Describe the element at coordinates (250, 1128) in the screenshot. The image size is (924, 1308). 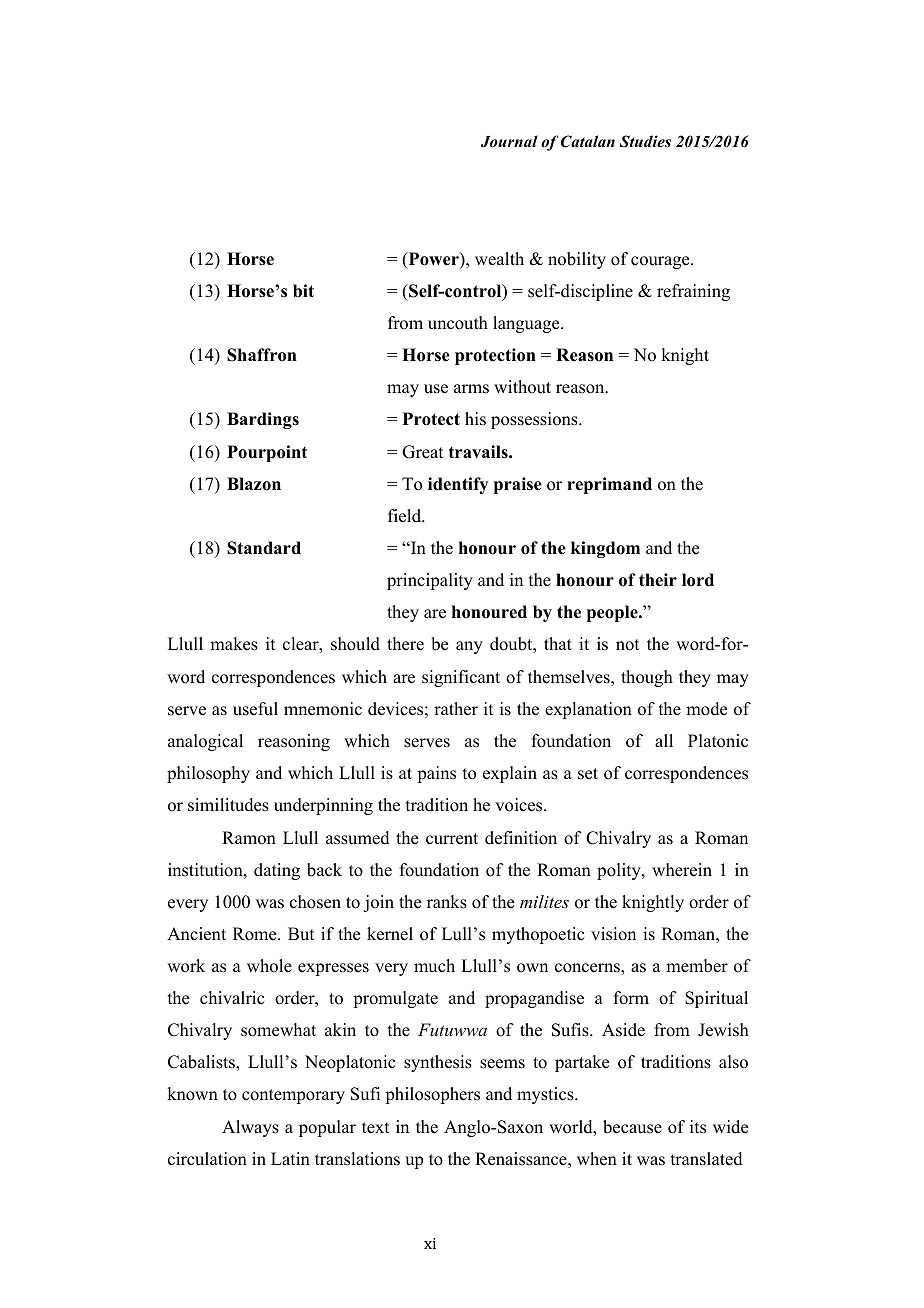
I see `Always` at that location.
